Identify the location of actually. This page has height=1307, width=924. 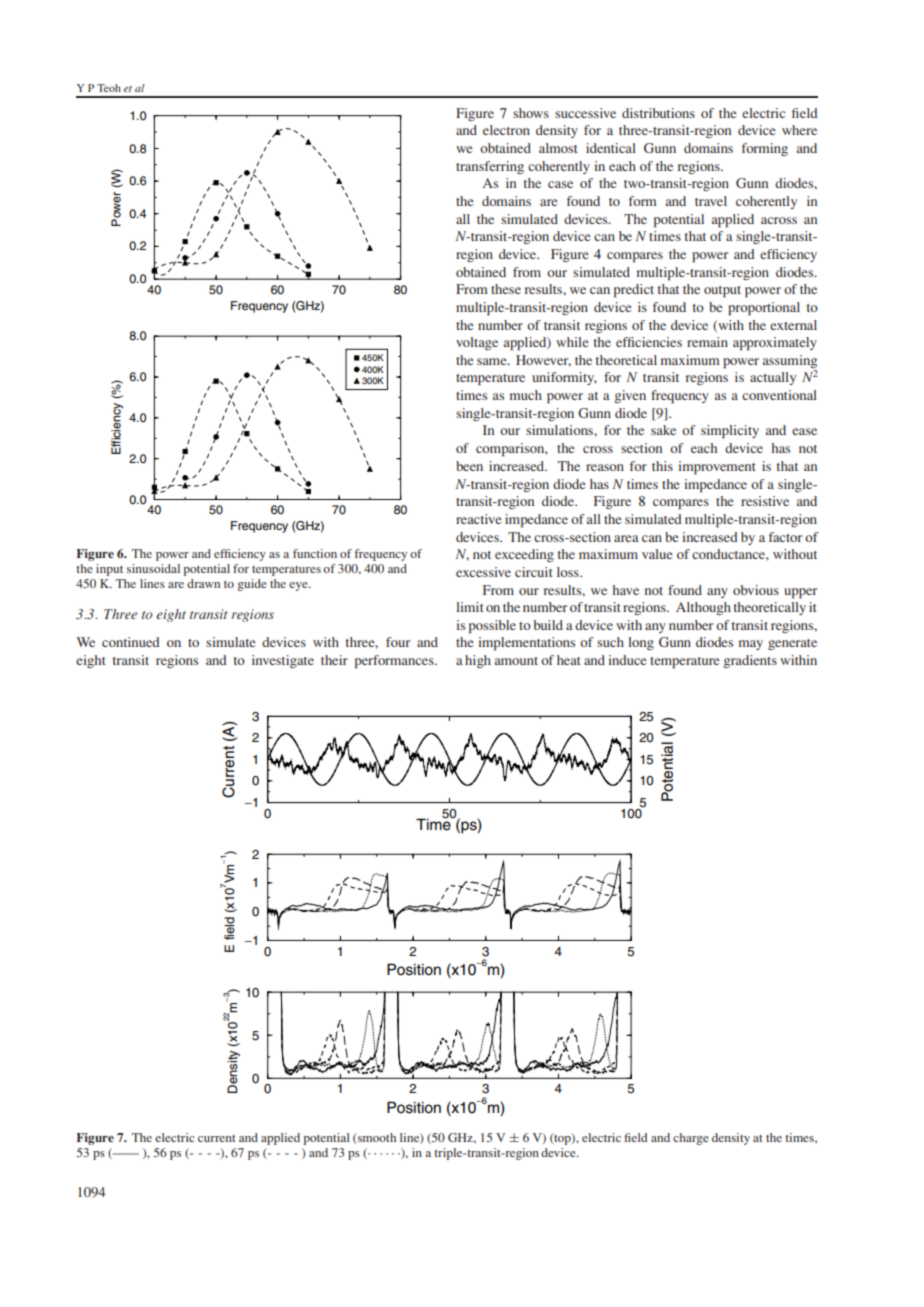
(773, 378).
